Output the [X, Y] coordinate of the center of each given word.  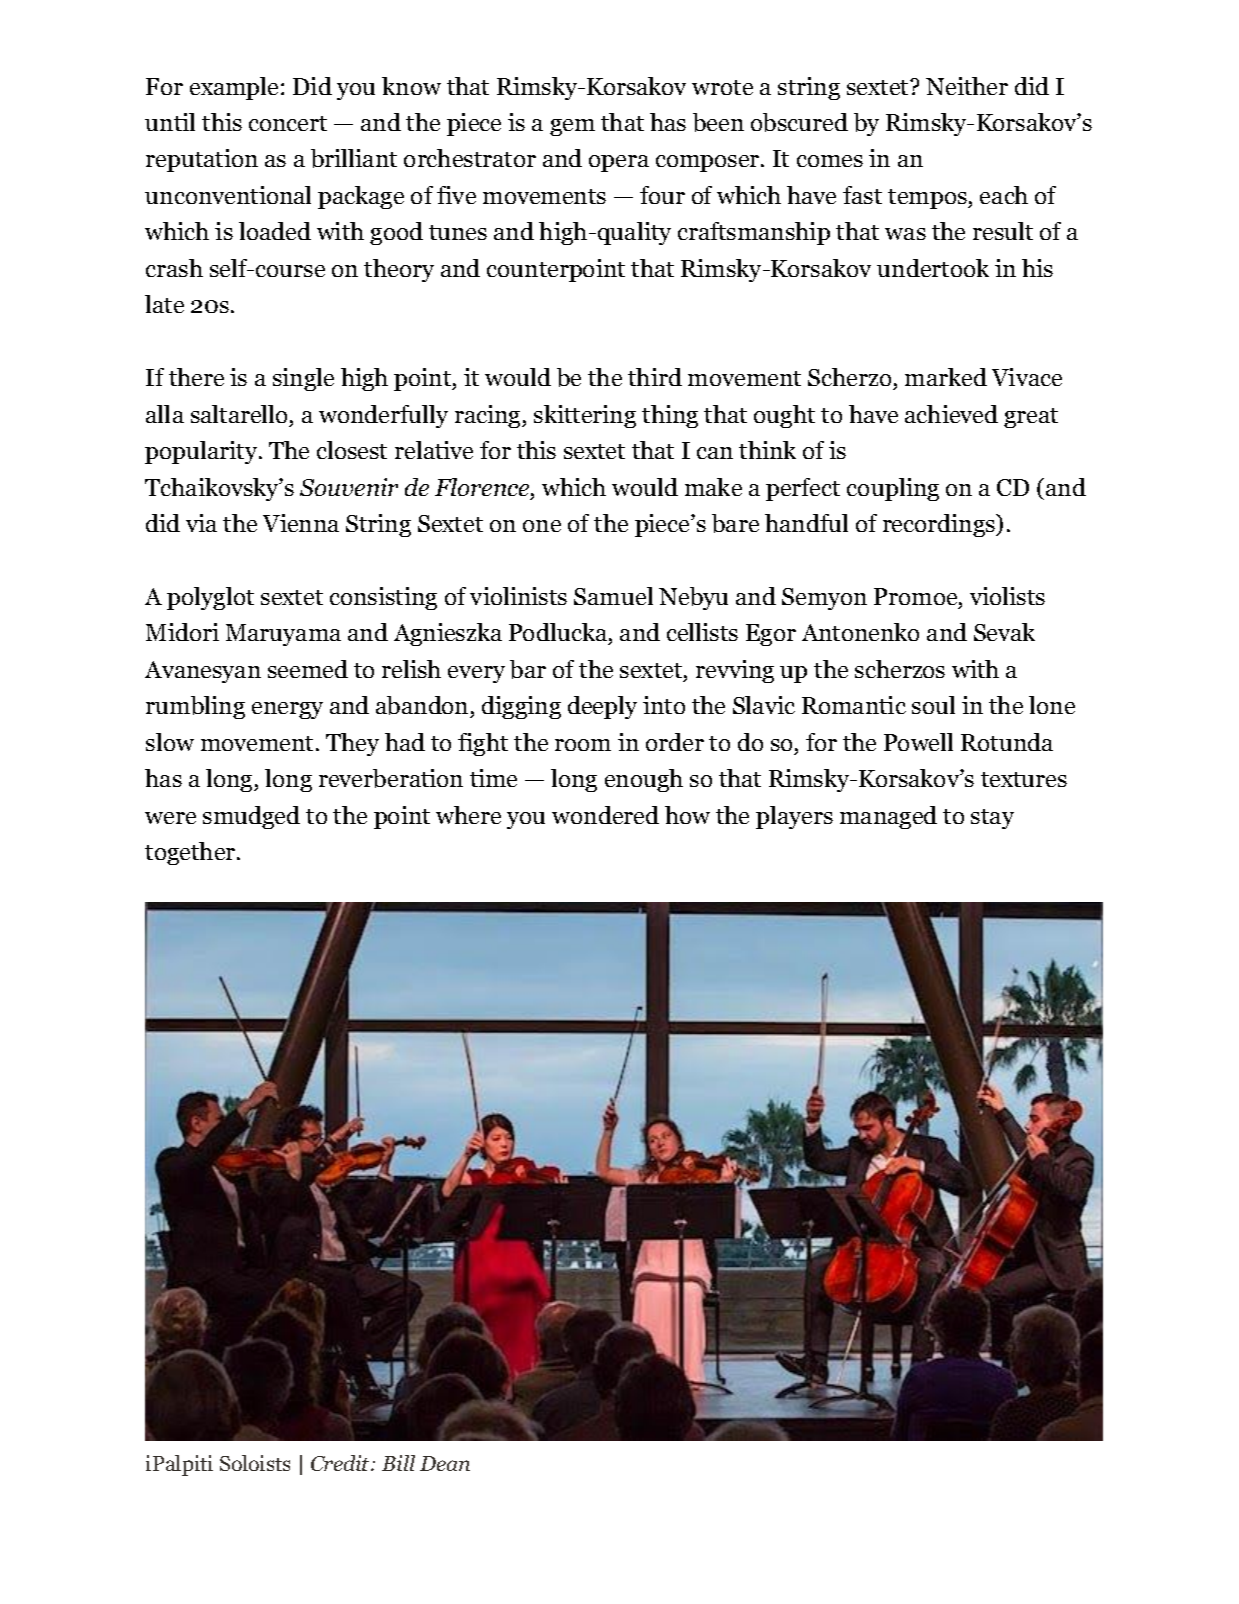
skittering [585, 416]
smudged [251, 817]
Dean [445, 1463]
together [191, 853]
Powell [918, 742]
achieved [951, 414]
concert [288, 123]
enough [644, 780]
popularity [202, 452]
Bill [398, 1463]
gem [572, 127]
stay [992, 819]
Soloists [255, 1463]
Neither [967, 86]
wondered [605, 815]
